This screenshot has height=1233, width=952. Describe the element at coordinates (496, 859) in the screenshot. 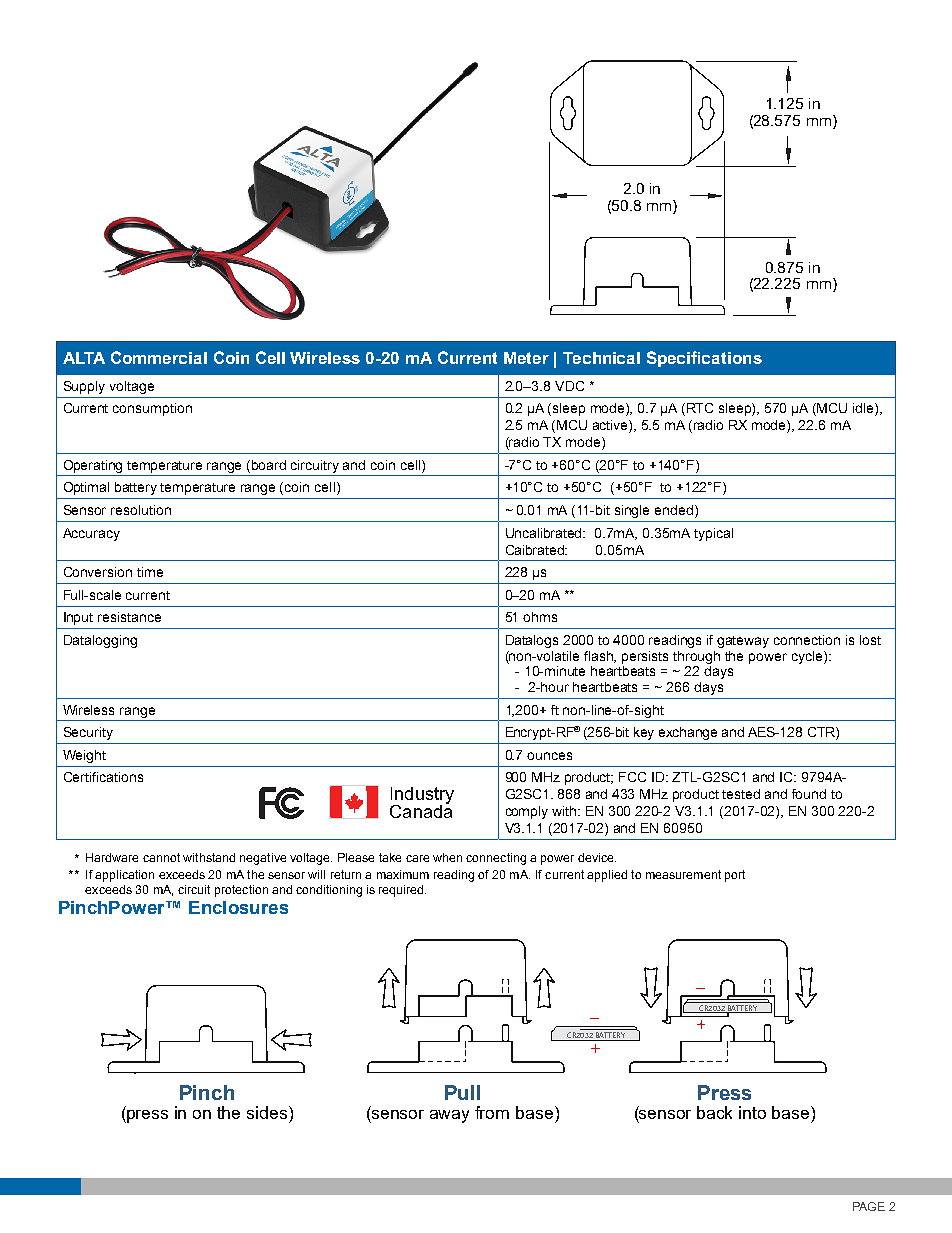

I see `connecting` at that location.
